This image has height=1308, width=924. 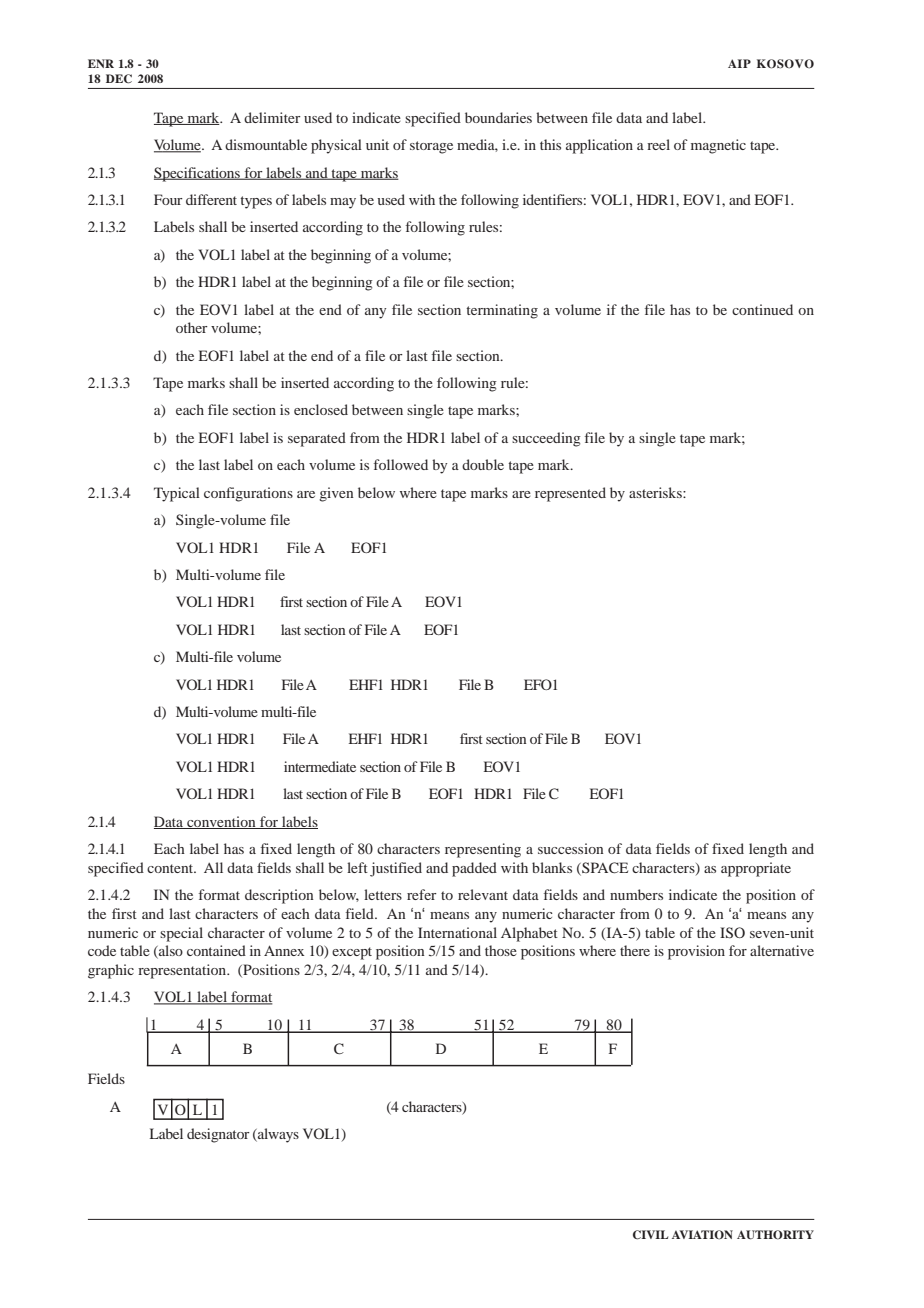 What do you see at coordinates (336, 494) in the image?
I see `given` at bounding box center [336, 494].
